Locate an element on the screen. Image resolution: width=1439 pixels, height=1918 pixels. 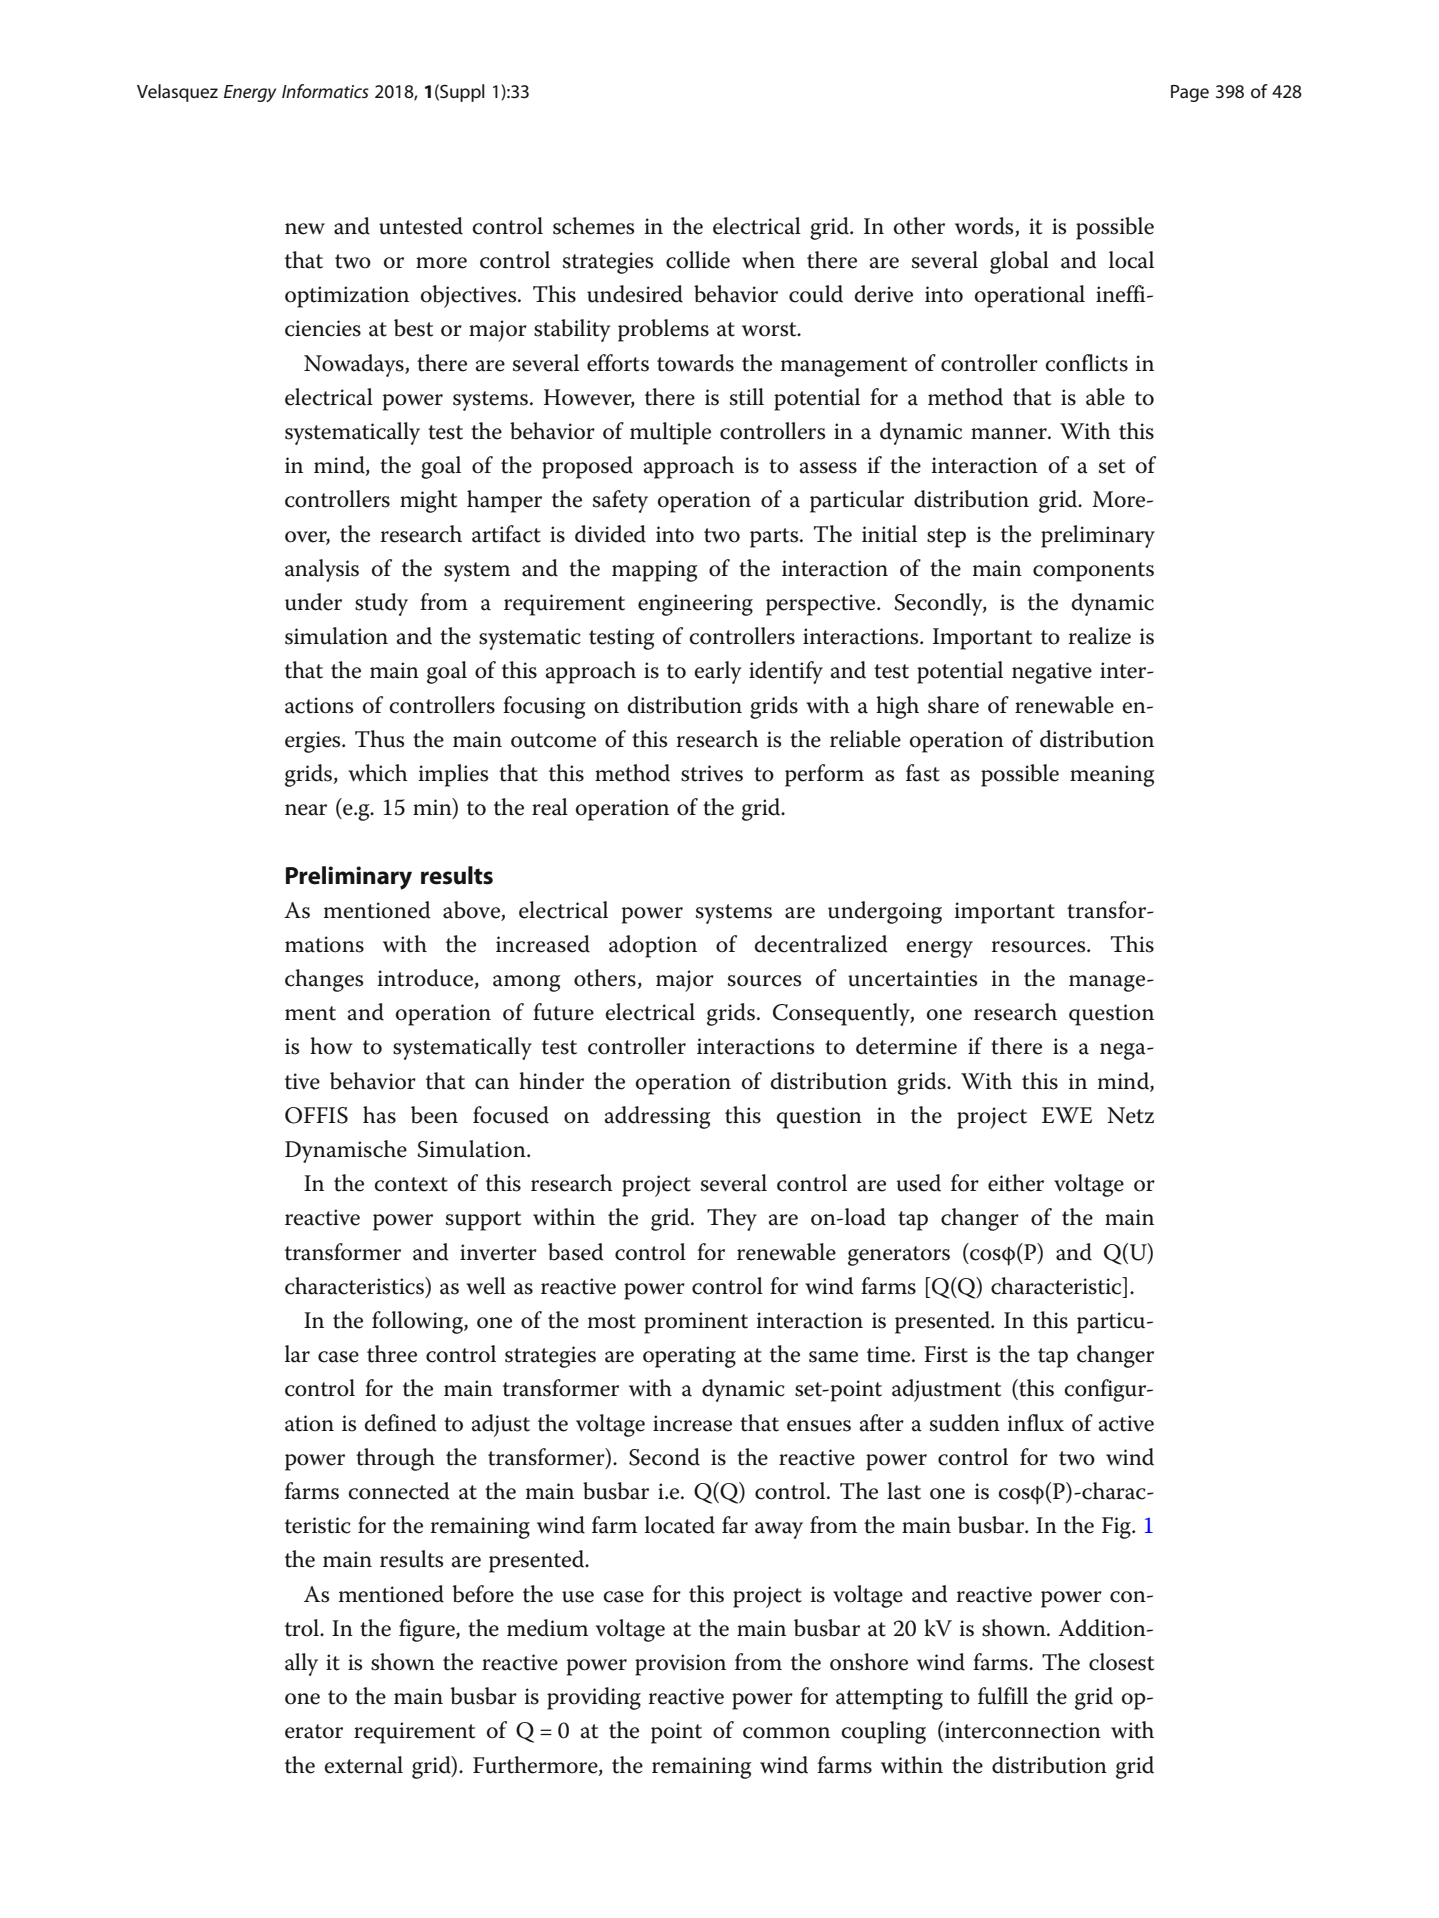
study is located at coordinates (381, 604).
